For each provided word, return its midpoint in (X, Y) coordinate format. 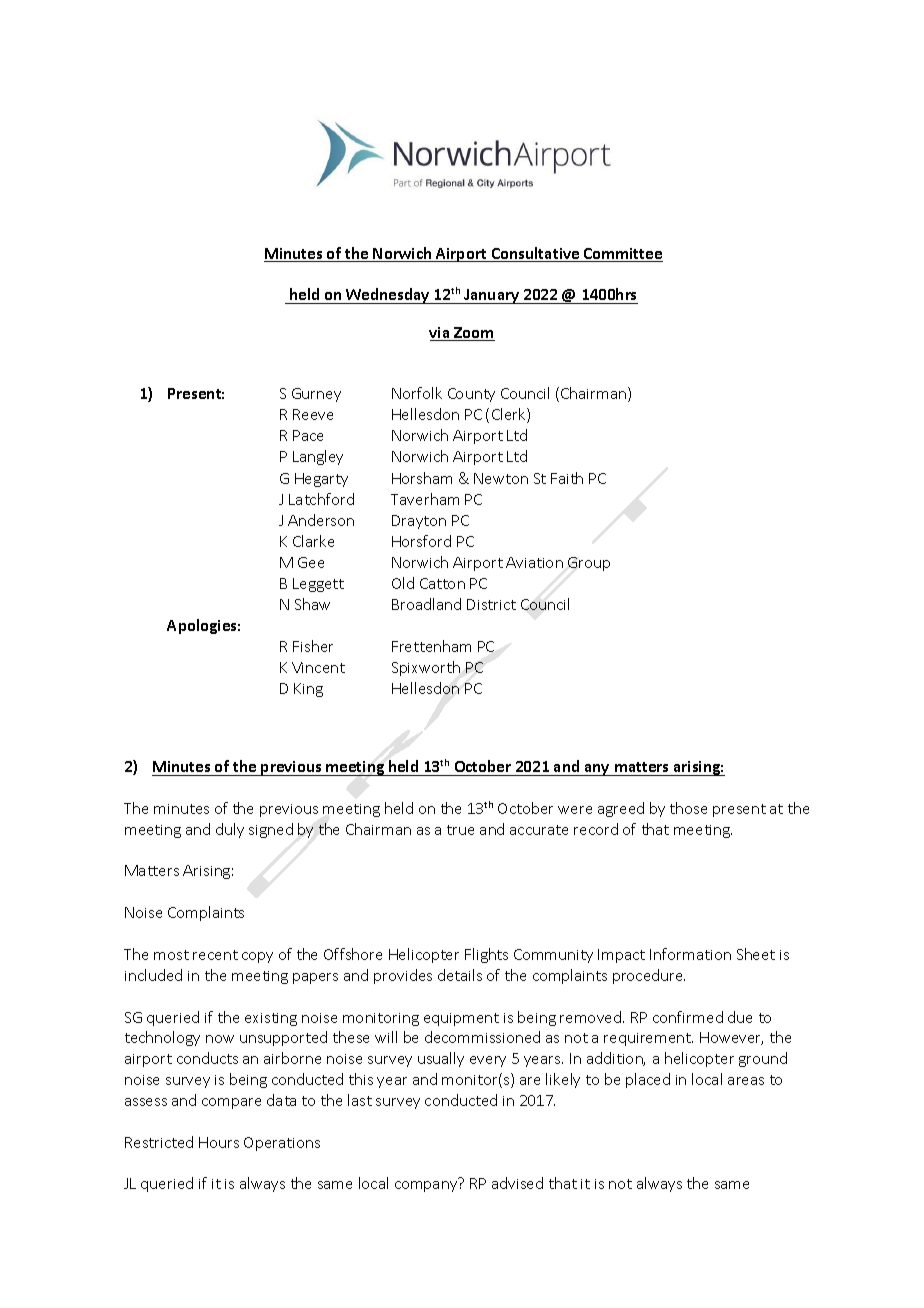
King (308, 690)
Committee (622, 255)
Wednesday (388, 296)
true (460, 830)
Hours (219, 1142)
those (688, 808)
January (492, 296)
